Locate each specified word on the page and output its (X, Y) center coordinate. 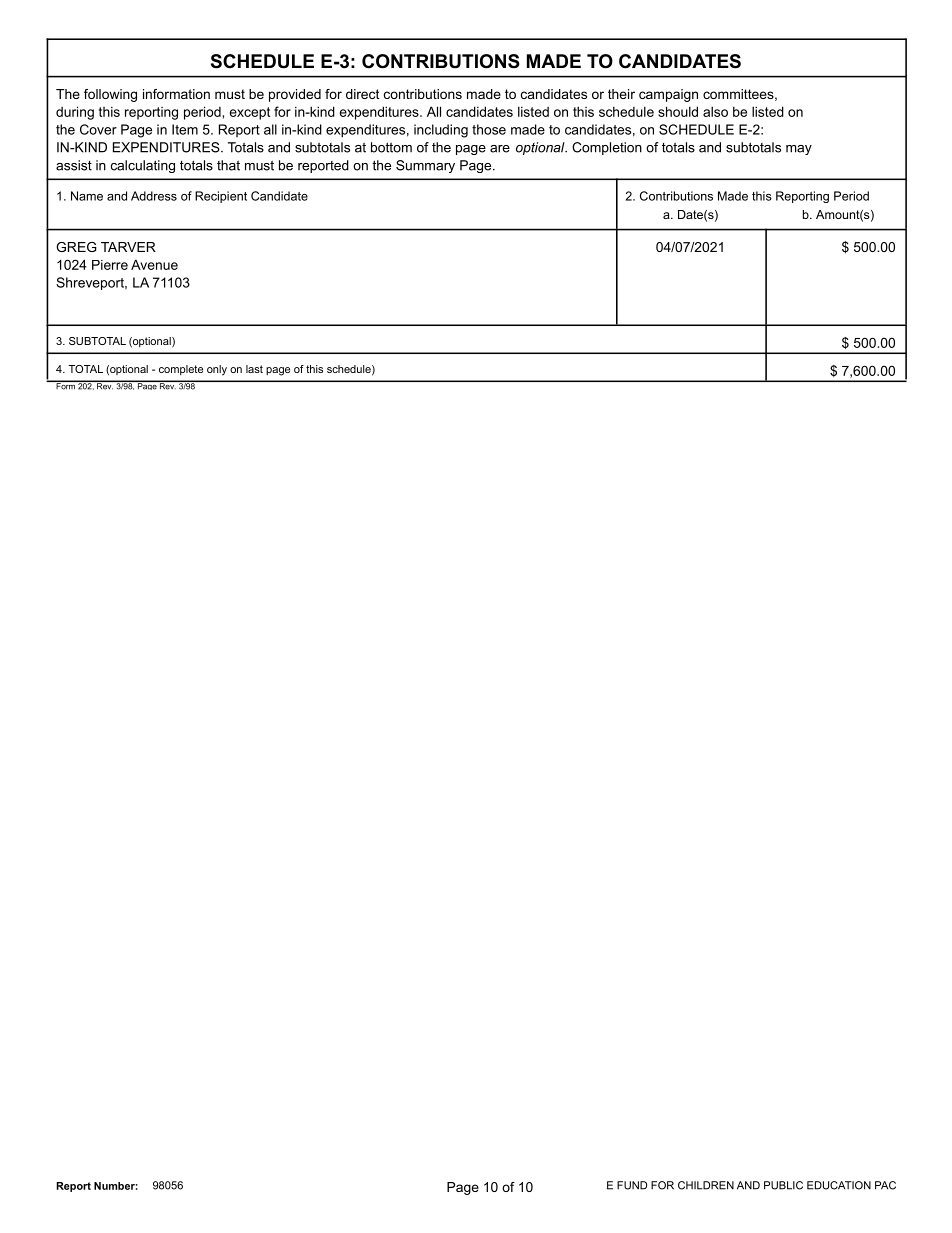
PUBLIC (783, 1185)
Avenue (154, 264)
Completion (607, 148)
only (217, 370)
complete (181, 370)
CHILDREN (706, 1185)
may (799, 150)
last (254, 369)
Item (185, 129)
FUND (632, 1185)
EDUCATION (839, 1185)
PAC (885, 1185)
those (489, 129)
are (500, 149)
